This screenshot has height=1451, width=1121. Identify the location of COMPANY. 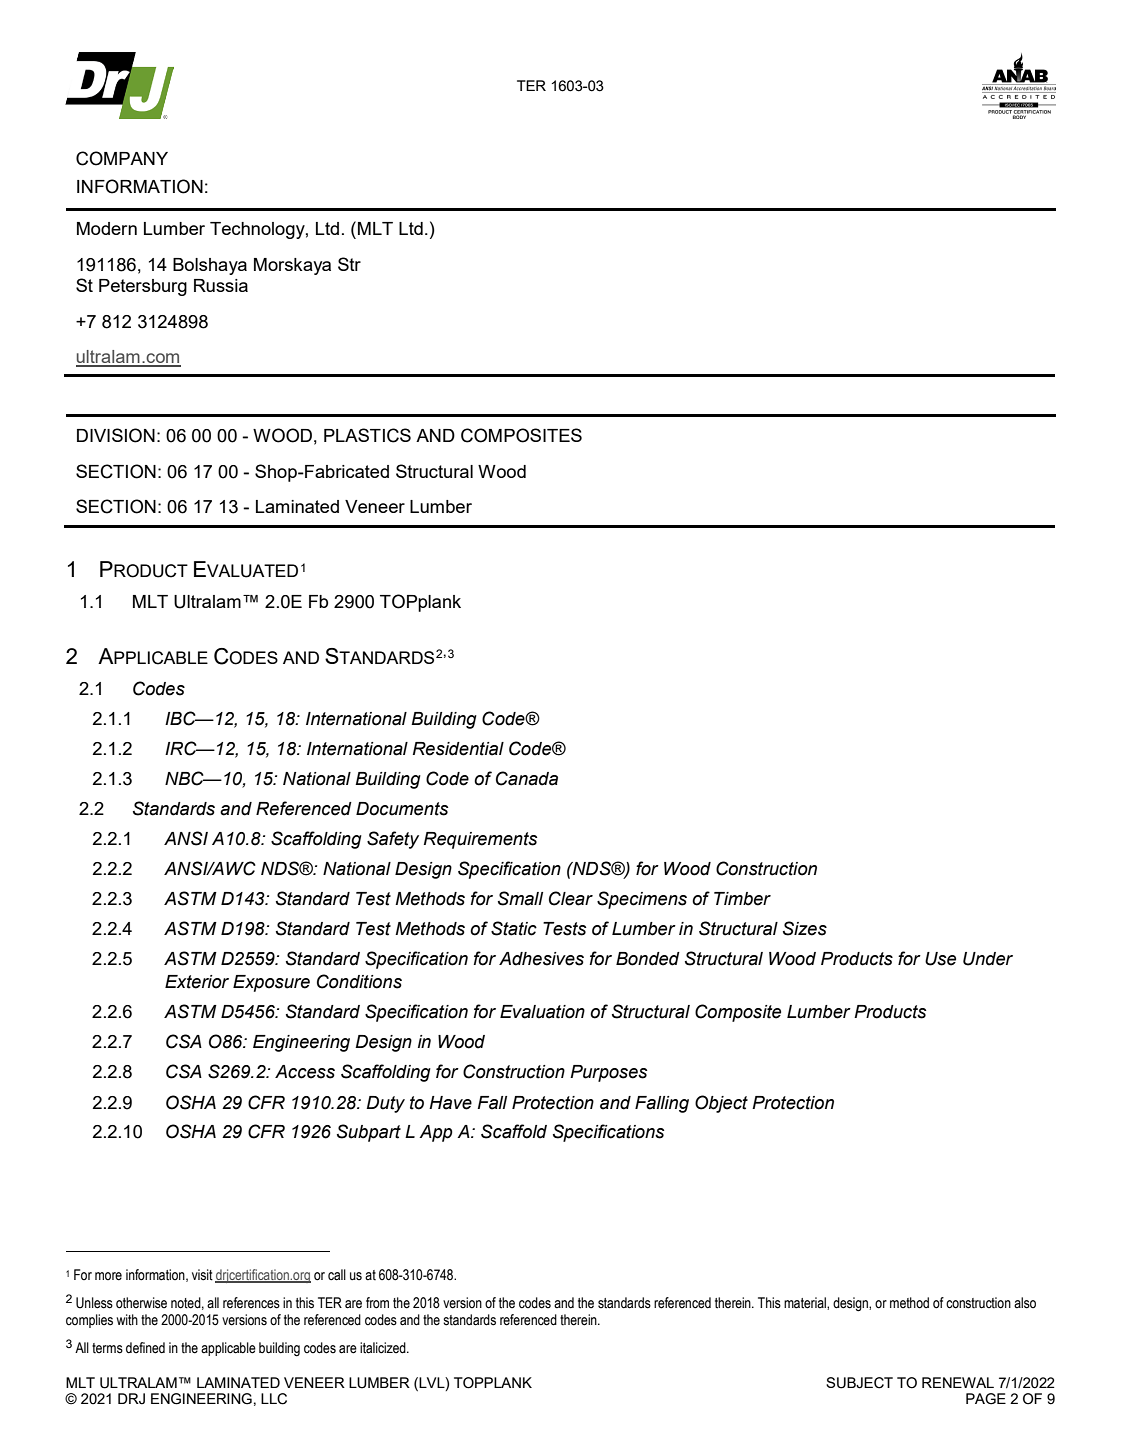
(122, 158).
